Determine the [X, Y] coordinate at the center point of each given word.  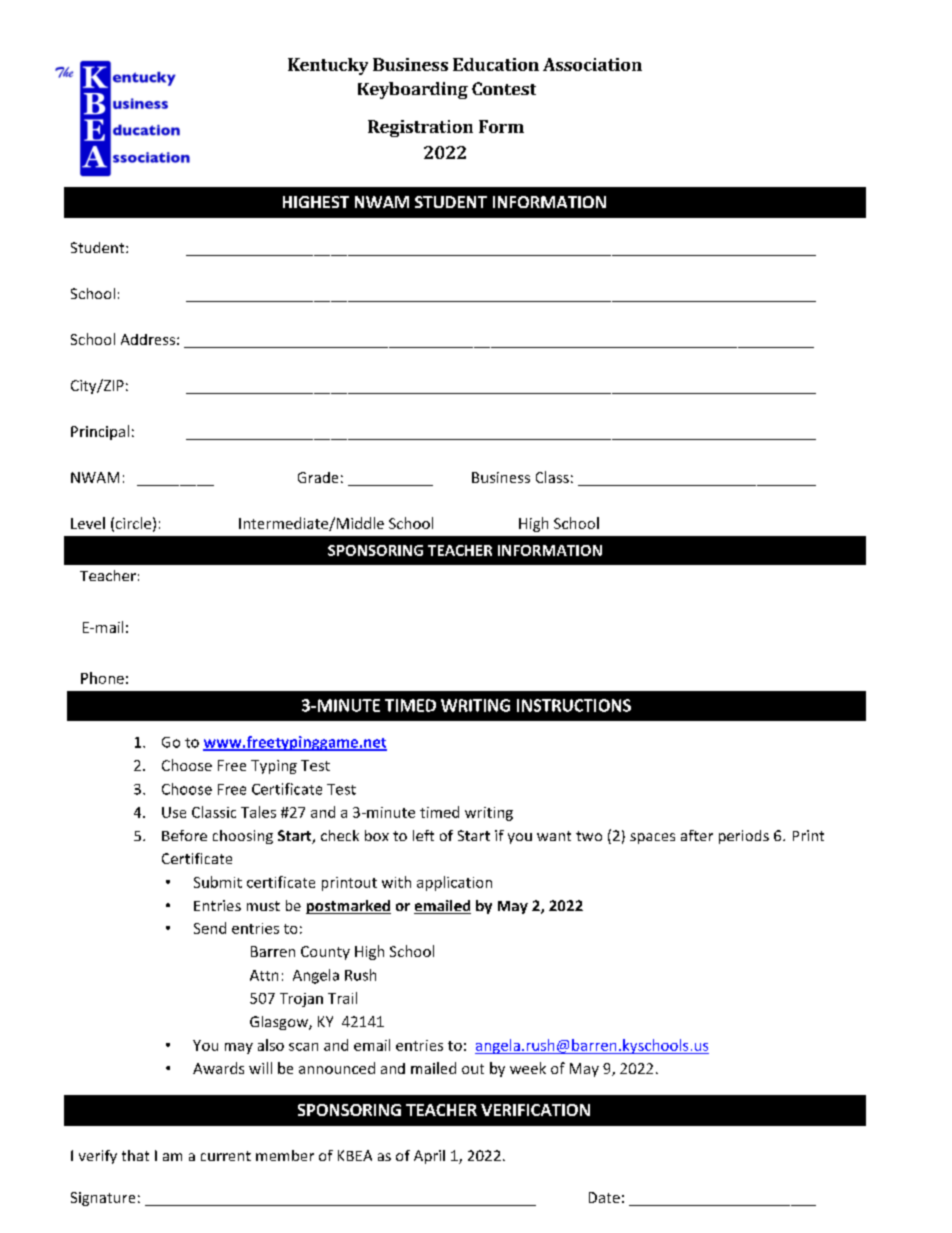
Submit [218, 882]
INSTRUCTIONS [574, 705]
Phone [102, 678]
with [396, 882]
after [697, 835]
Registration [420, 128]
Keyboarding [413, 90]
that [135, 1155]
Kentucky [328, 66]
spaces [652, 838]
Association [592, 64]
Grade [318, 477]
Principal [100, 432]
